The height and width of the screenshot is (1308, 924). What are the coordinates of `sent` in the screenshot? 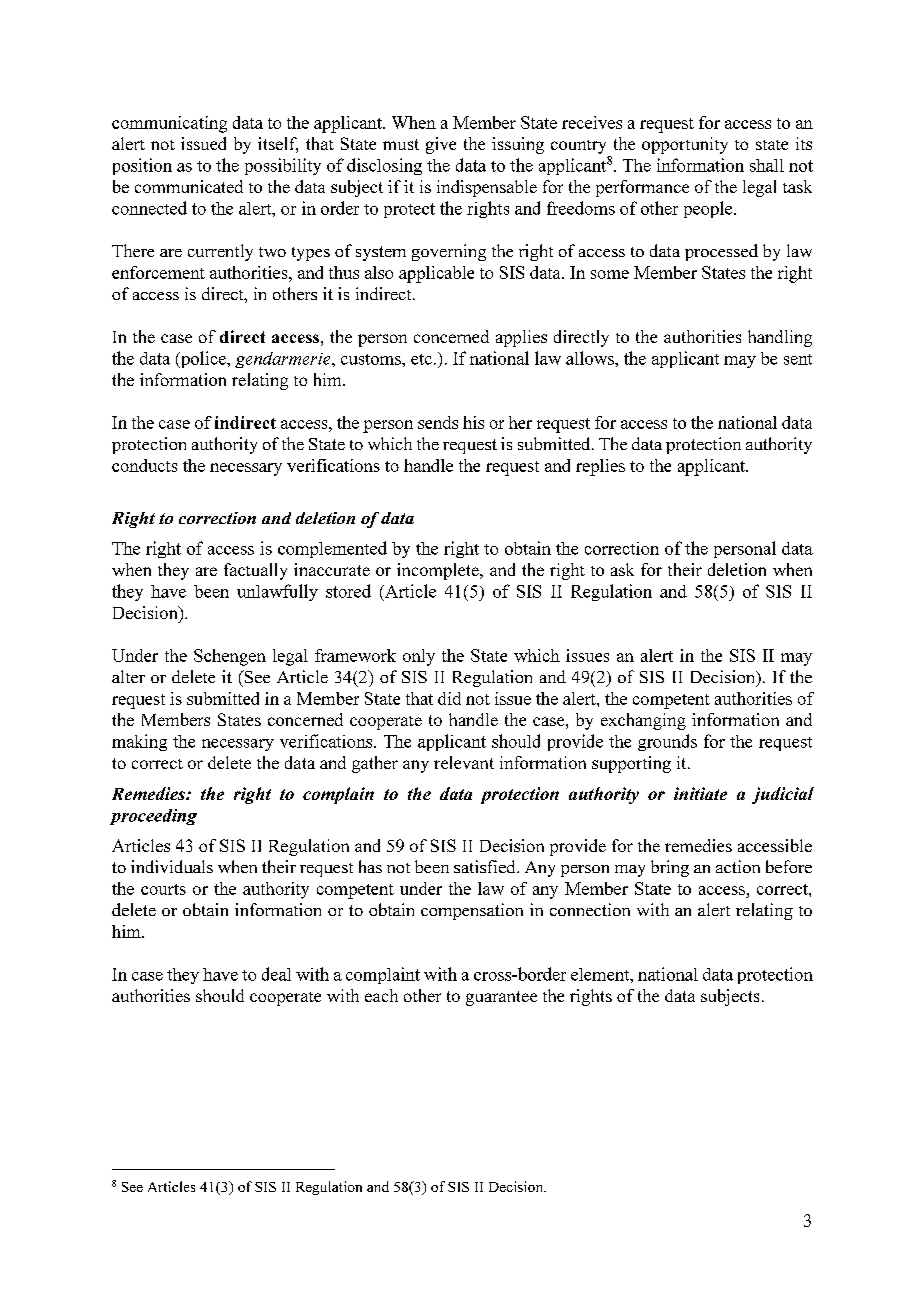 It's located at (798, 359).
